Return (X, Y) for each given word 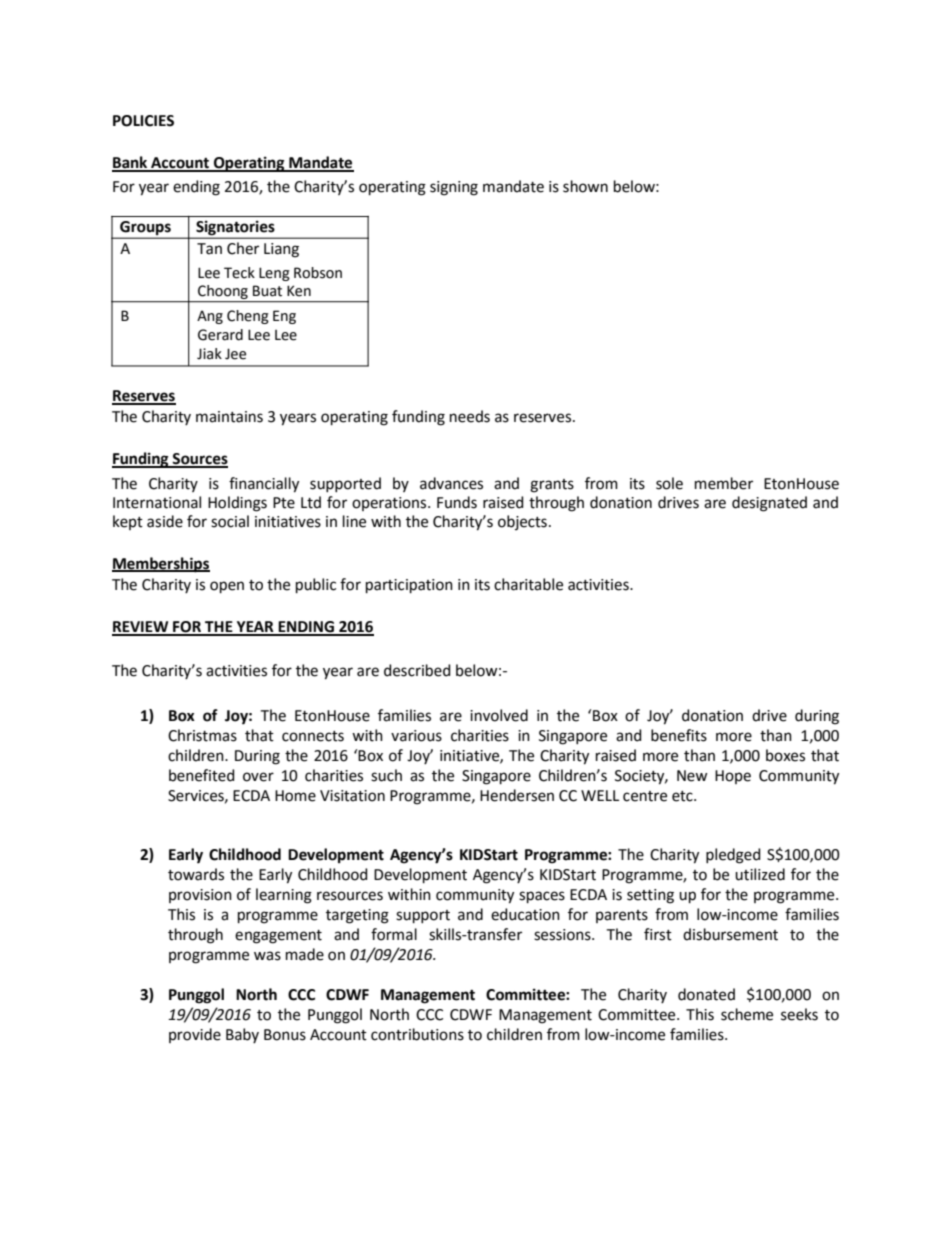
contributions (417, 1034)
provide (195, 1035)
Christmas (202, 735)
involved (499, 715)
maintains (229, 417)
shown (585, 186)
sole (669, 483)
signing (454, 188)
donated (706, 994)
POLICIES (143, 121)
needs (470, 416)
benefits (679, 735)
